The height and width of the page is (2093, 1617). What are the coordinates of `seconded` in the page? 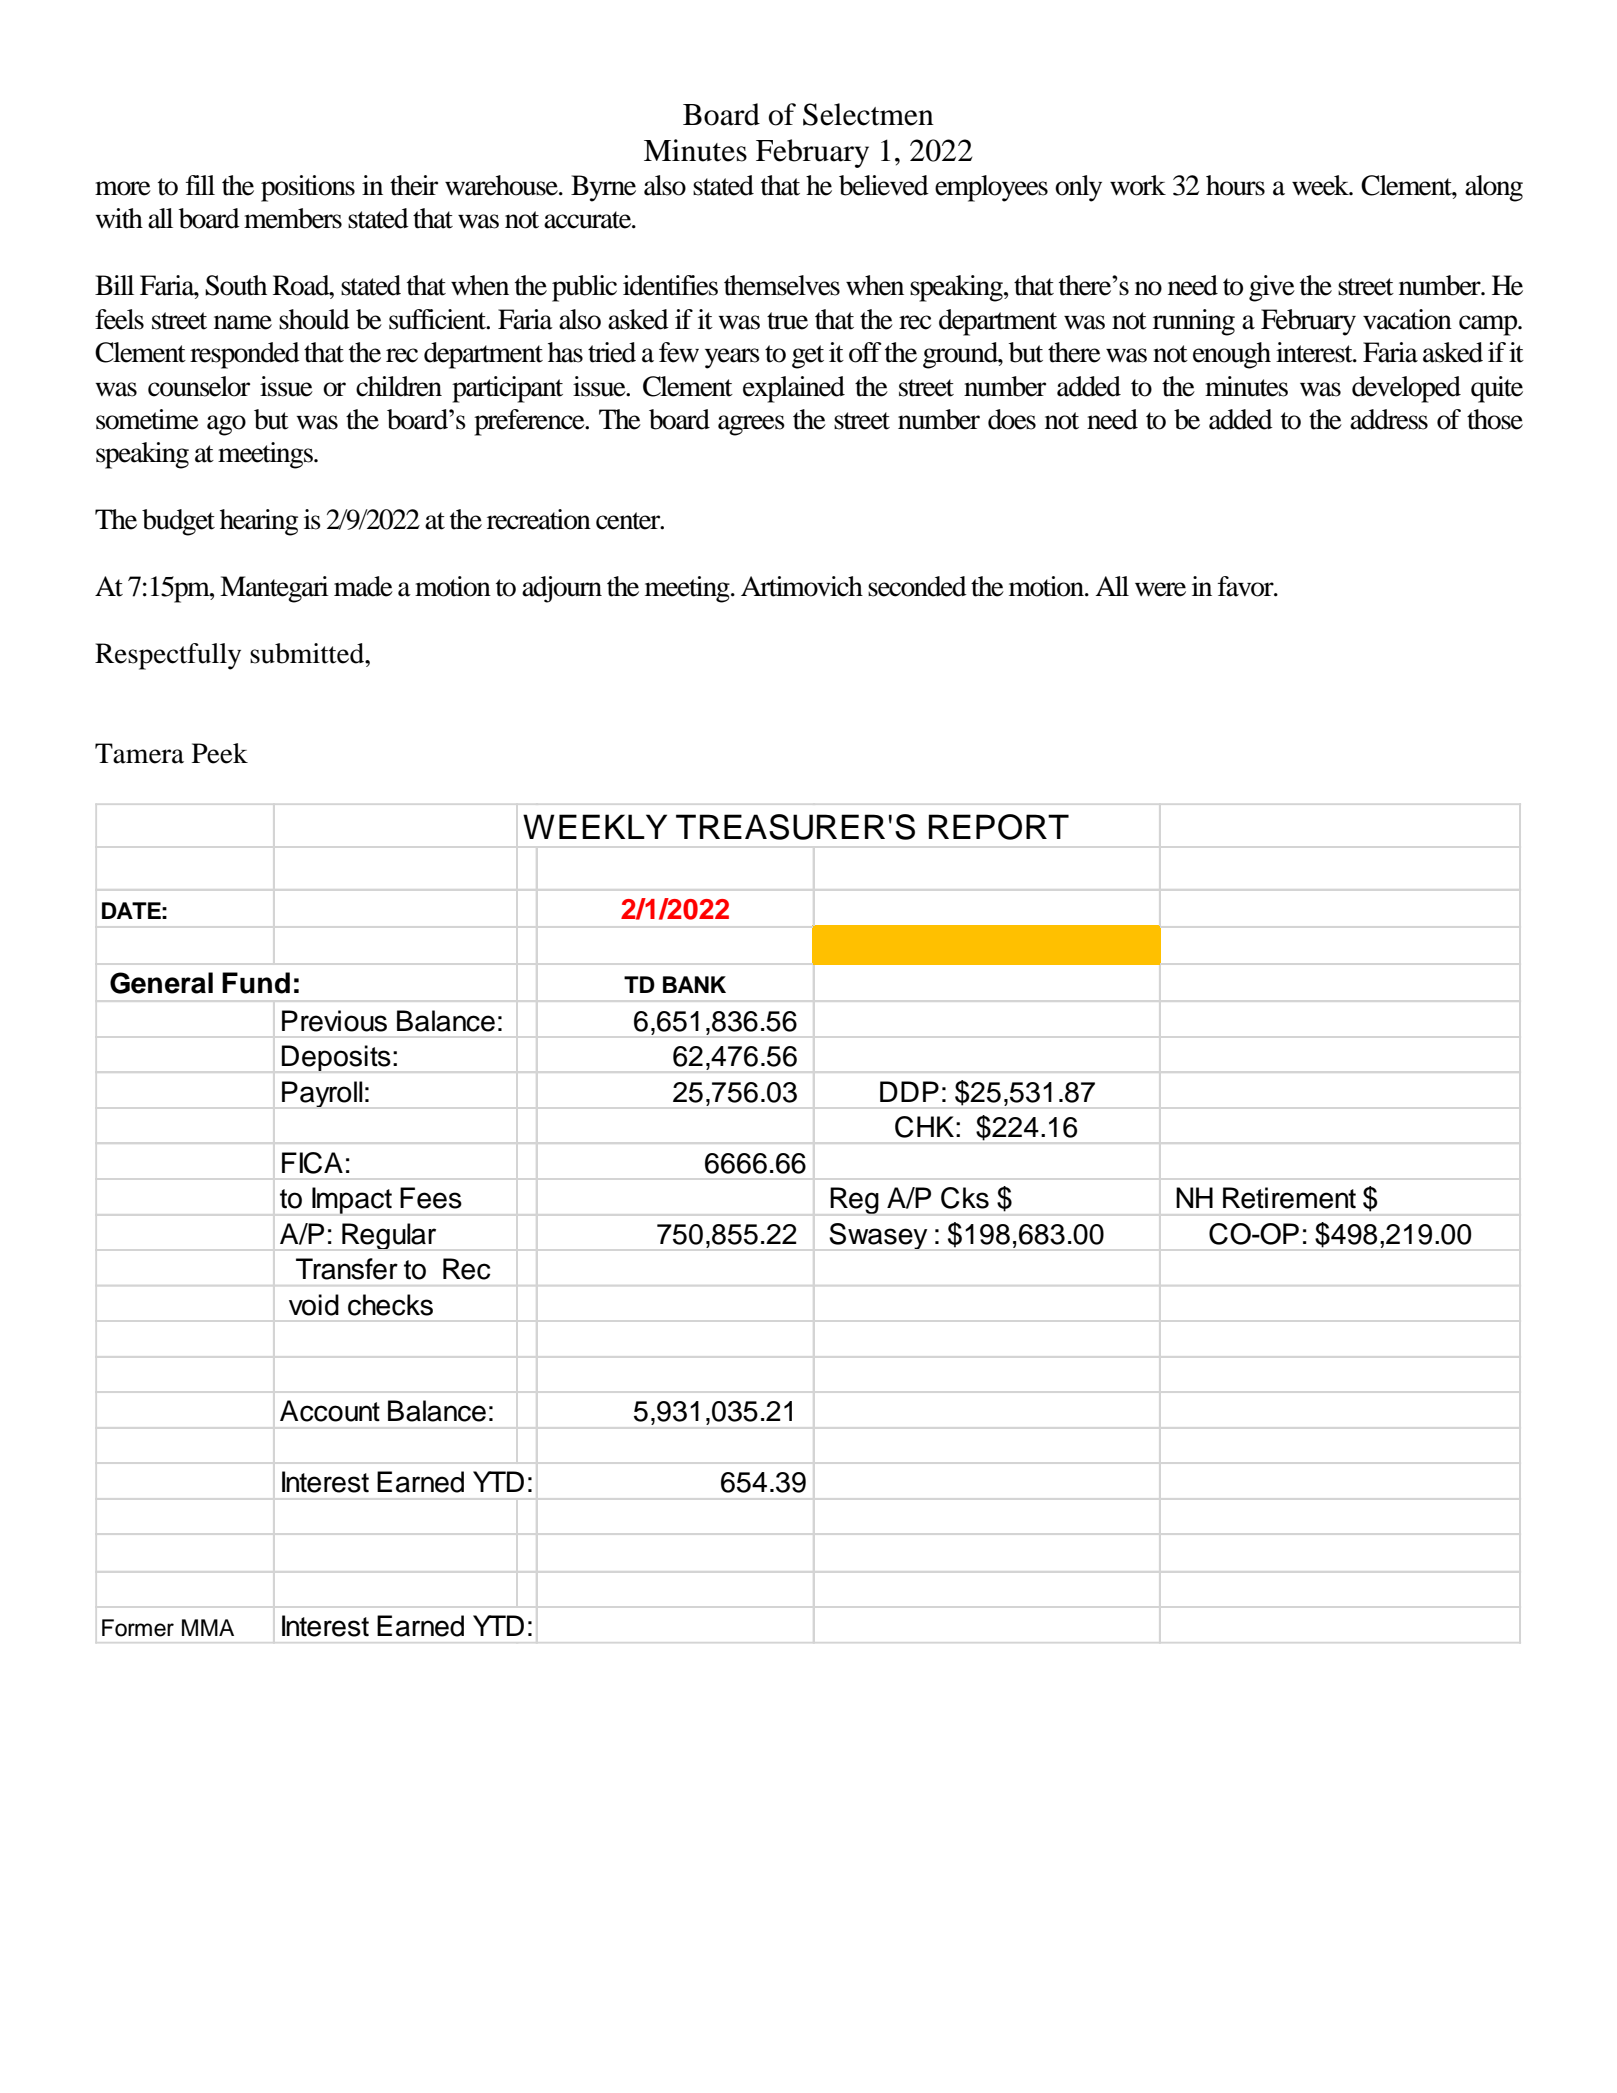 It's located at (917, 586).
